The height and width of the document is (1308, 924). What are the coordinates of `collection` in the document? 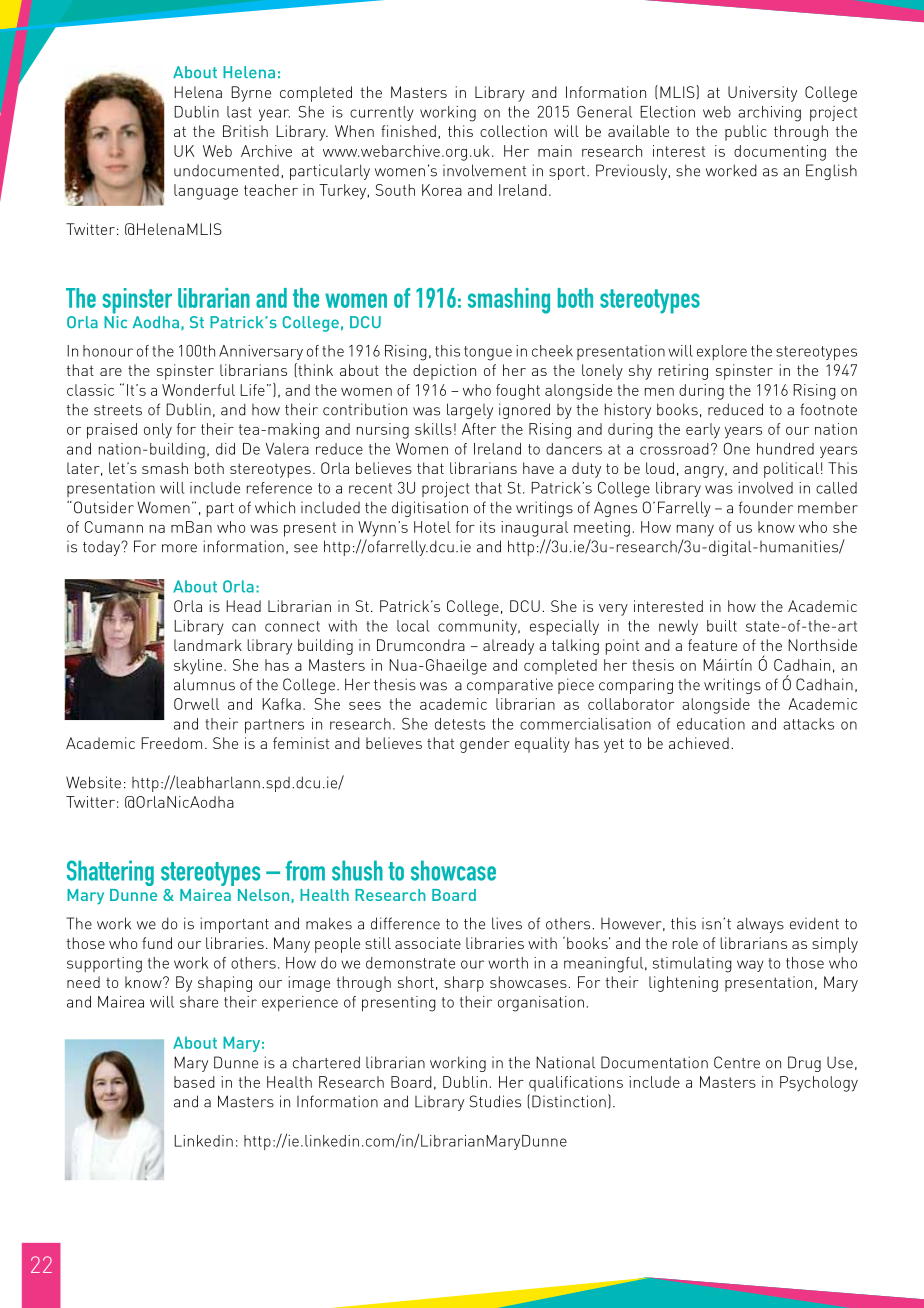 It's located at (513, 131).
